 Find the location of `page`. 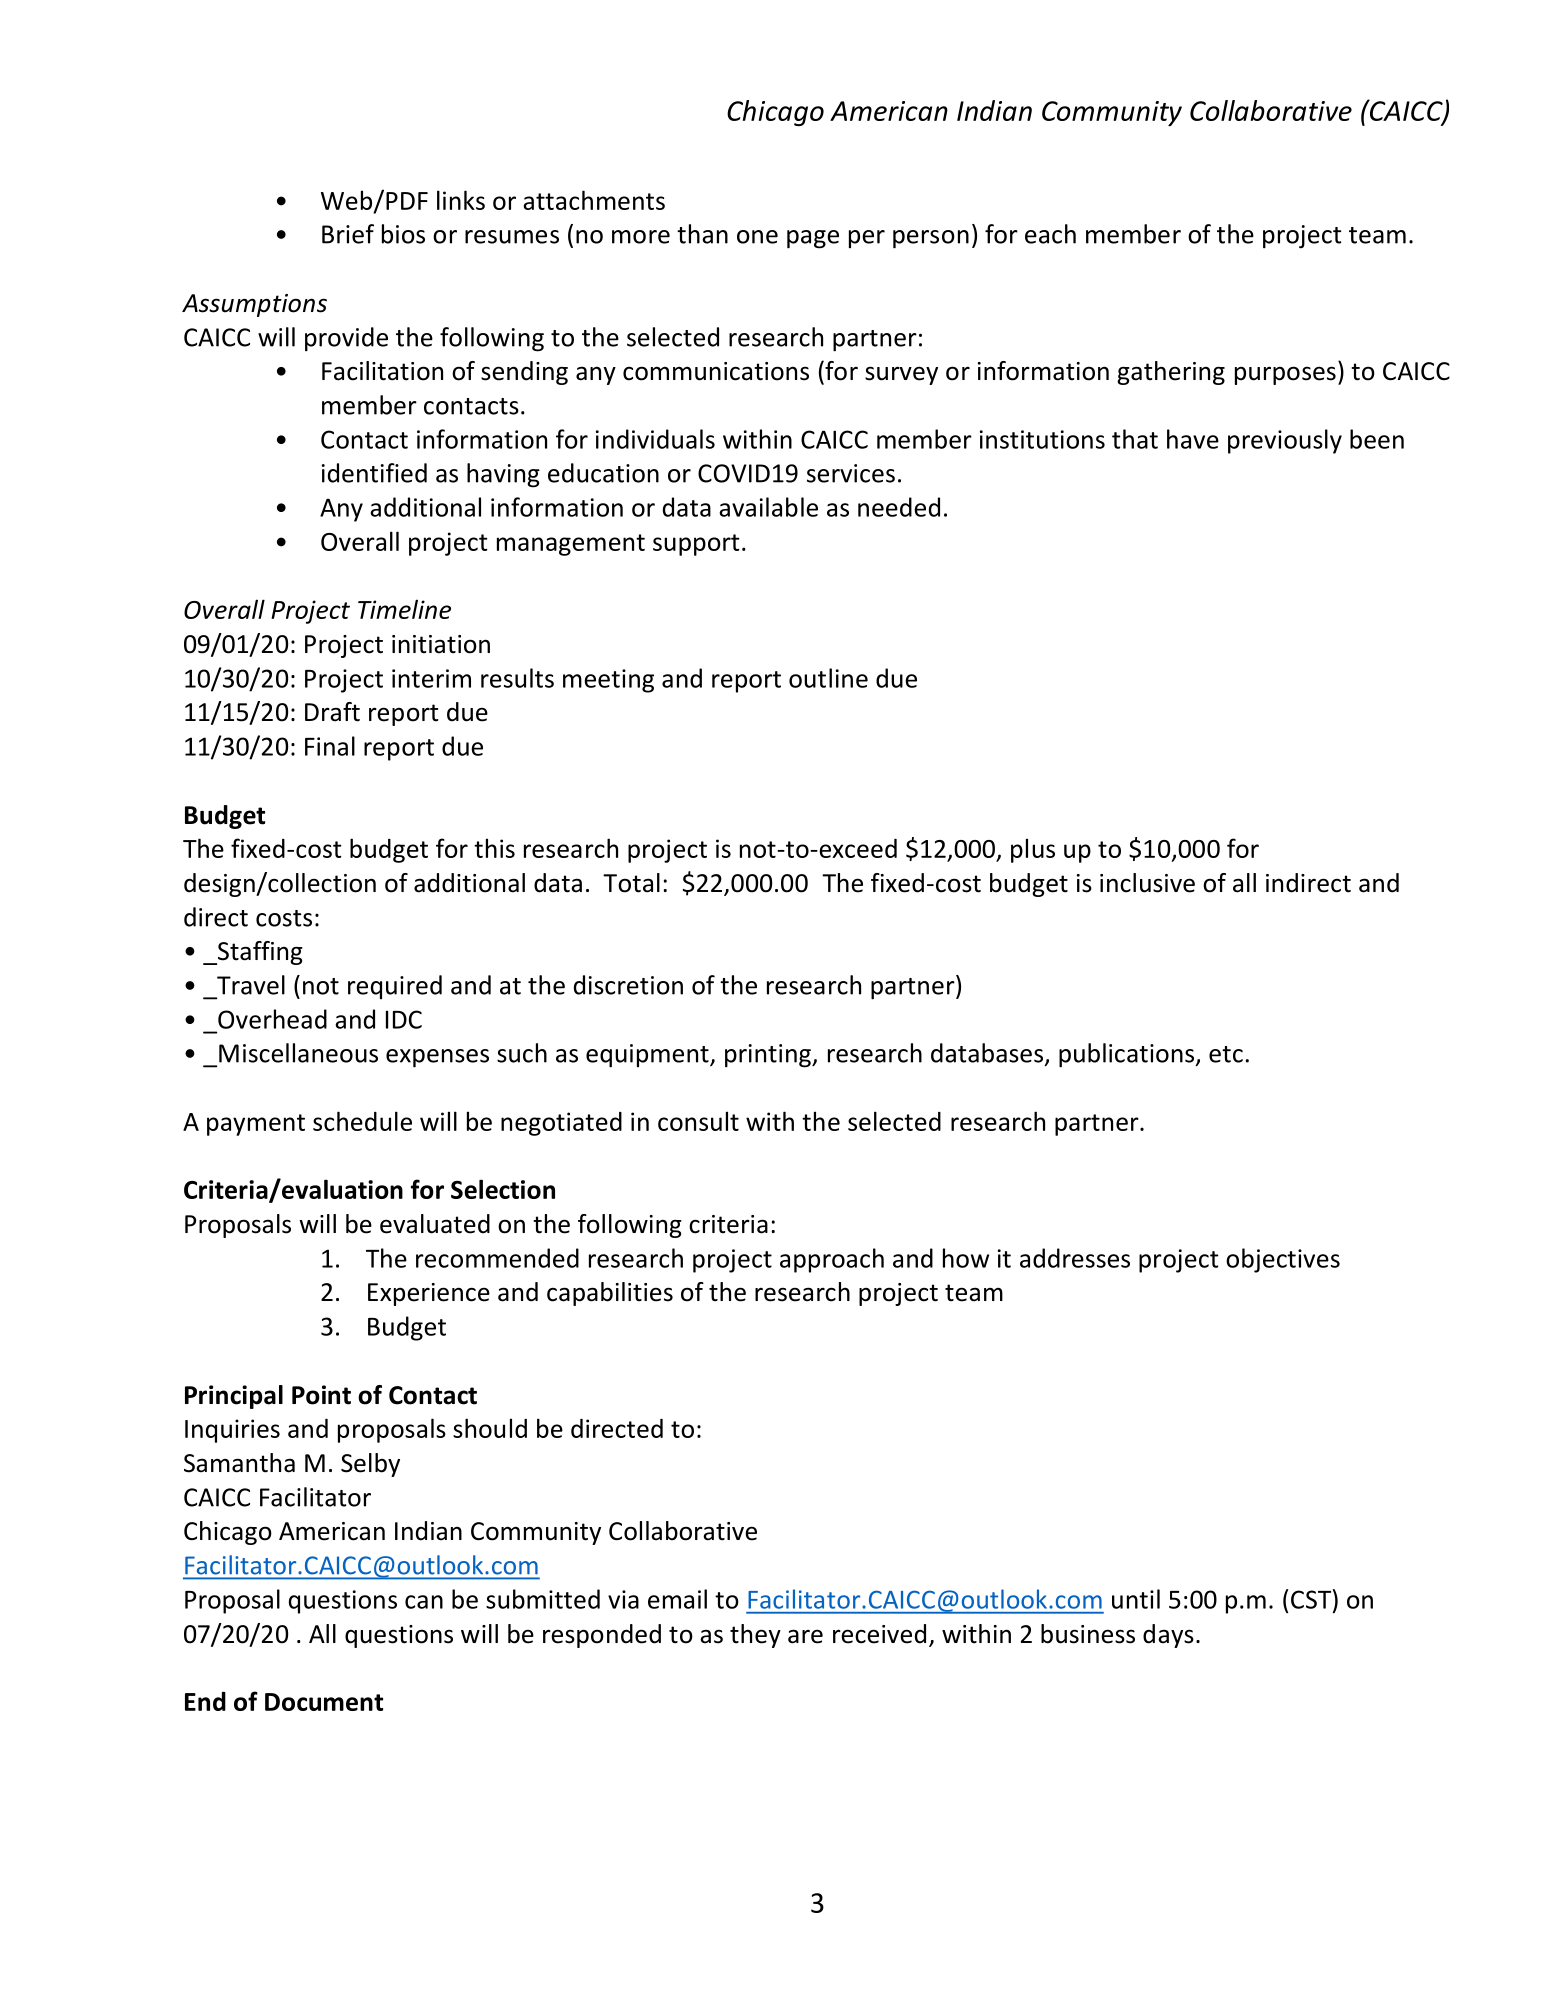

page is located at coordinates (813, 239).
